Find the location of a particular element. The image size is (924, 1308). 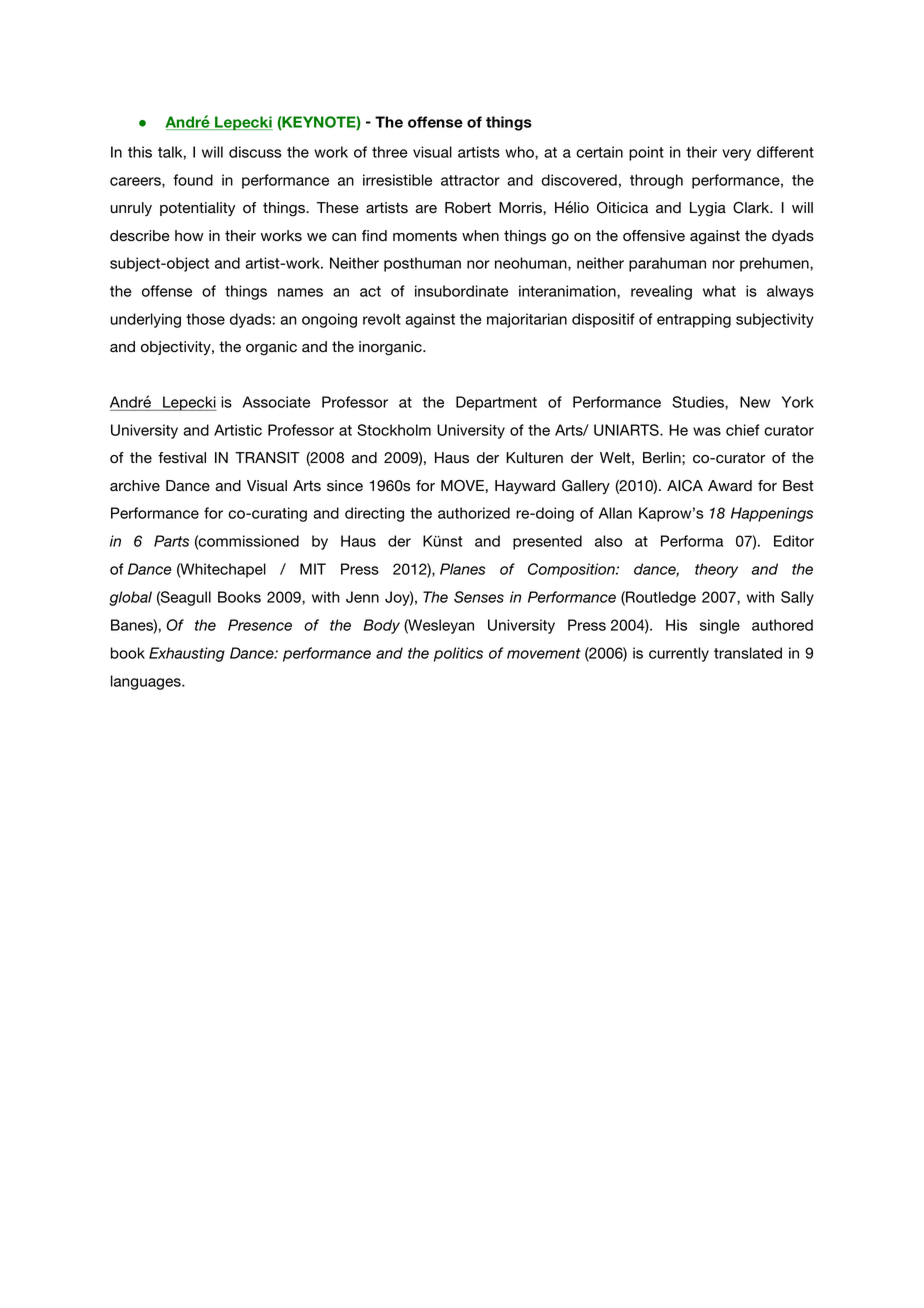

majoritarian is located at coordinates (527, 320).
